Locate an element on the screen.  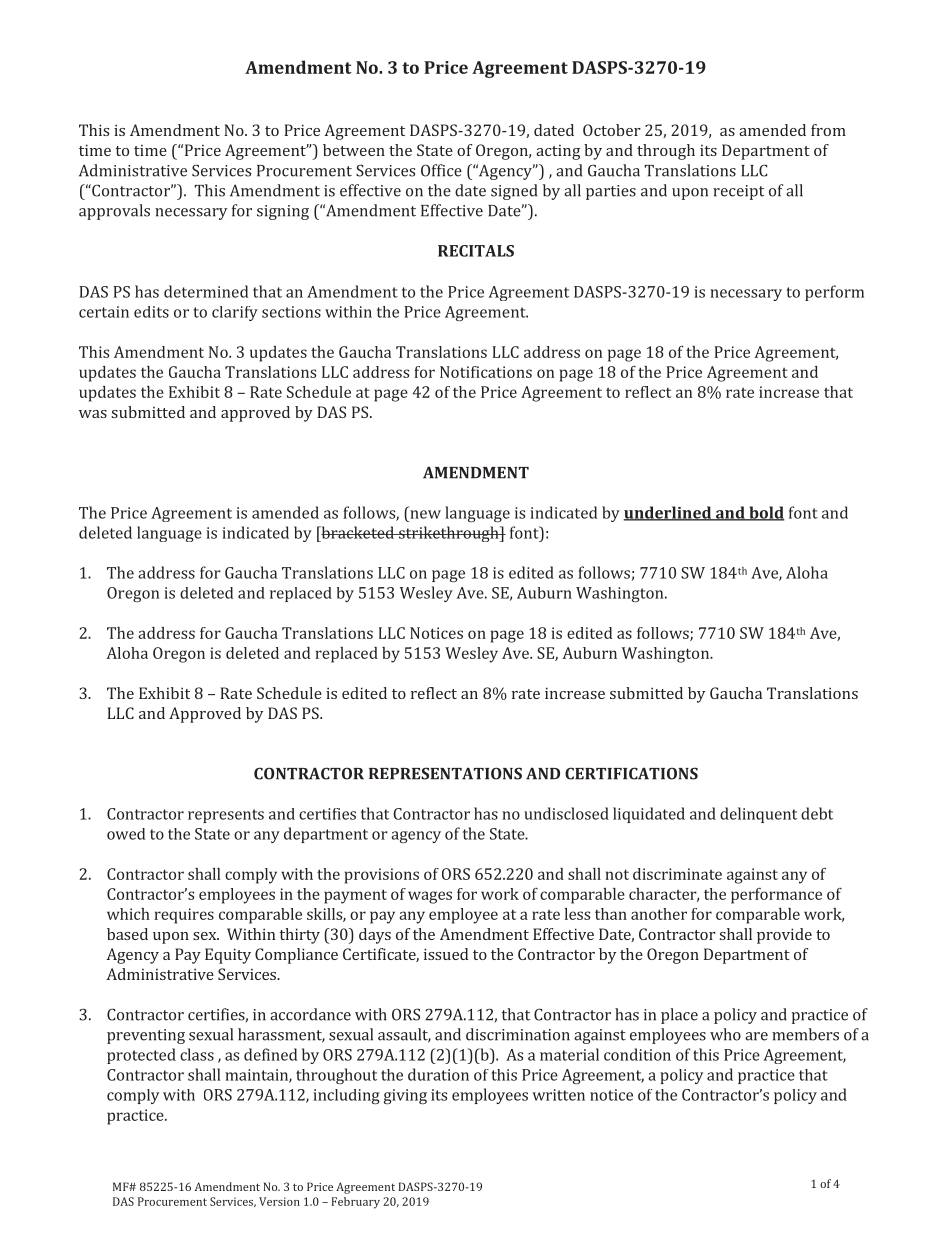
Notifications is located at coordinates (486, 372).
